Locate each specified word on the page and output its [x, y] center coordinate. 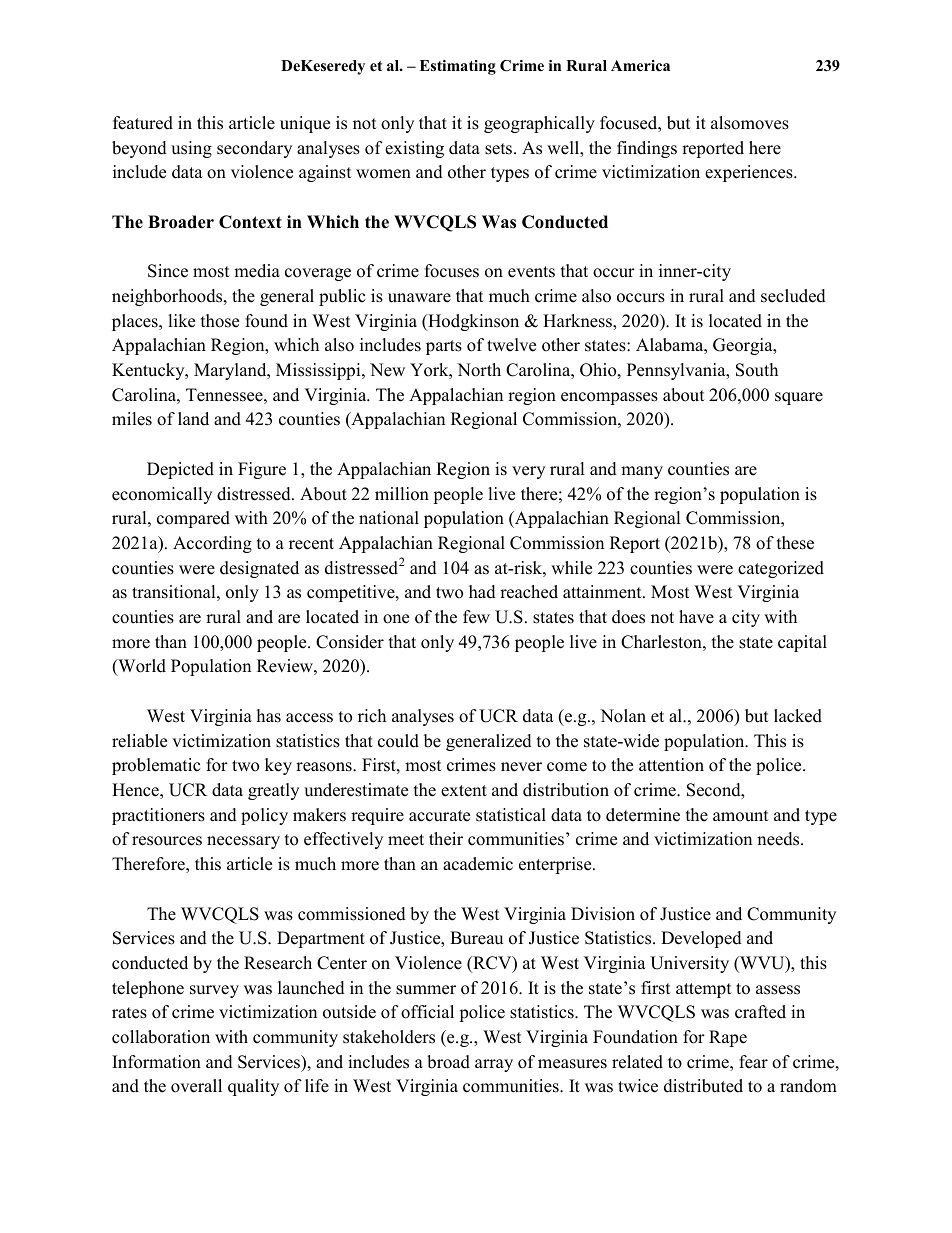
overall [196, 1086]
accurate [439, 816]
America [640, 65]
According [212, 544]
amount [741, 816]
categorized [781, 569]
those [220, 321]
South [757, 370]
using [191, 149]
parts [444, 347]
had [482, 592]
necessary [243, 842]
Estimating [458, 67]
